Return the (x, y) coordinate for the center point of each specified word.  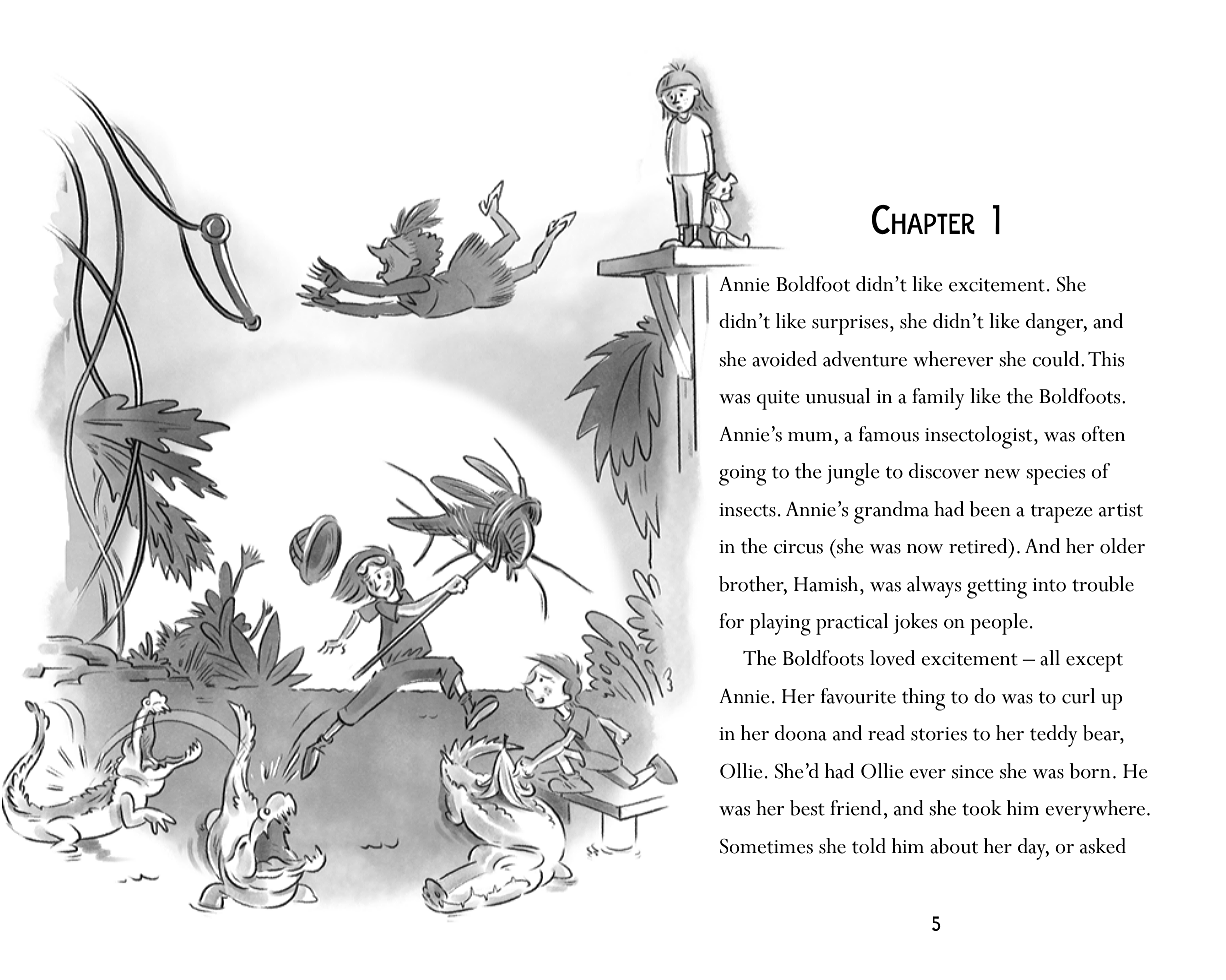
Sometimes (766, 846)
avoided (784, 359)
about (954, 846)
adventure (865, 359)
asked (1103, 846)
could (1057, 359)
